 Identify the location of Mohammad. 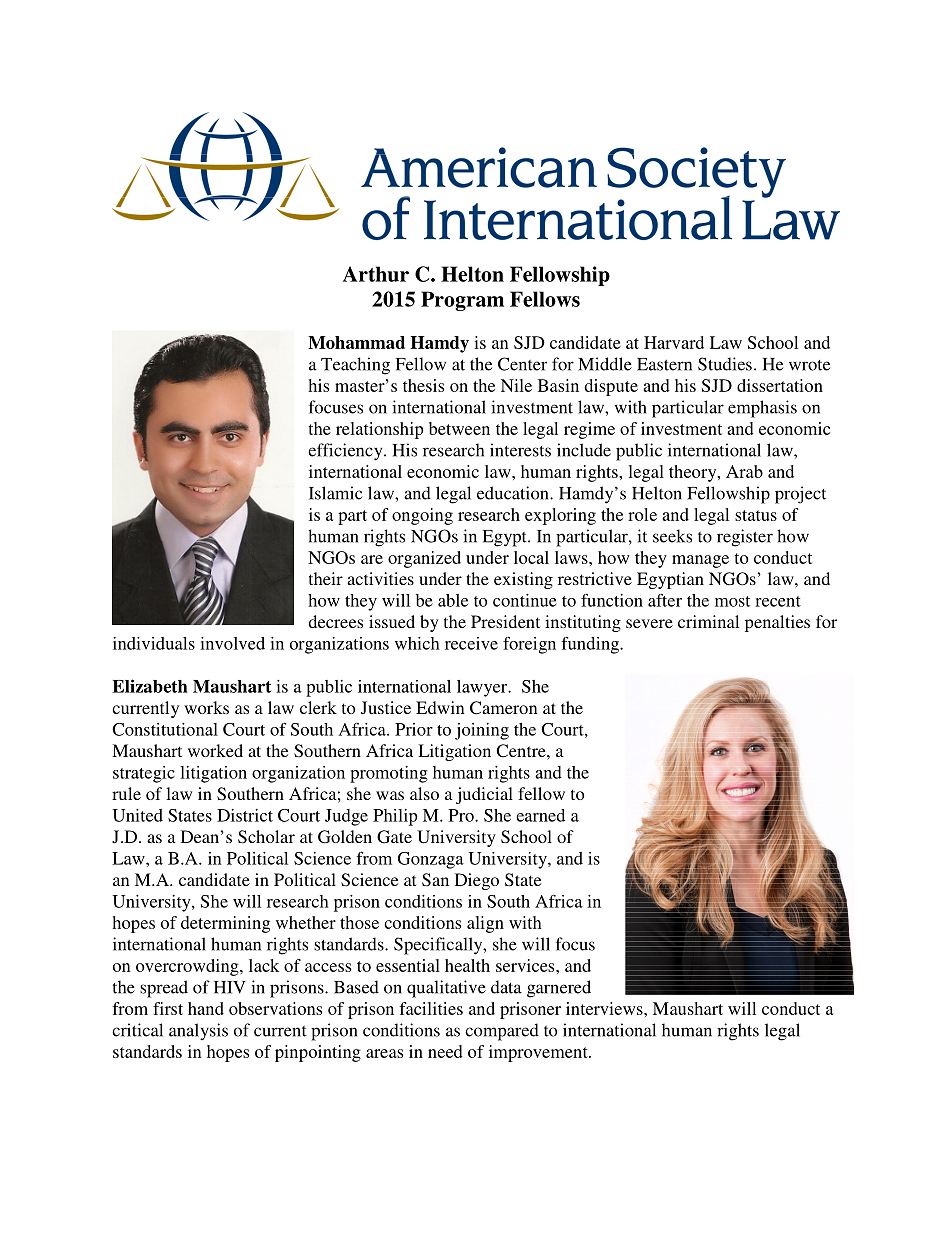
(356, 342).
